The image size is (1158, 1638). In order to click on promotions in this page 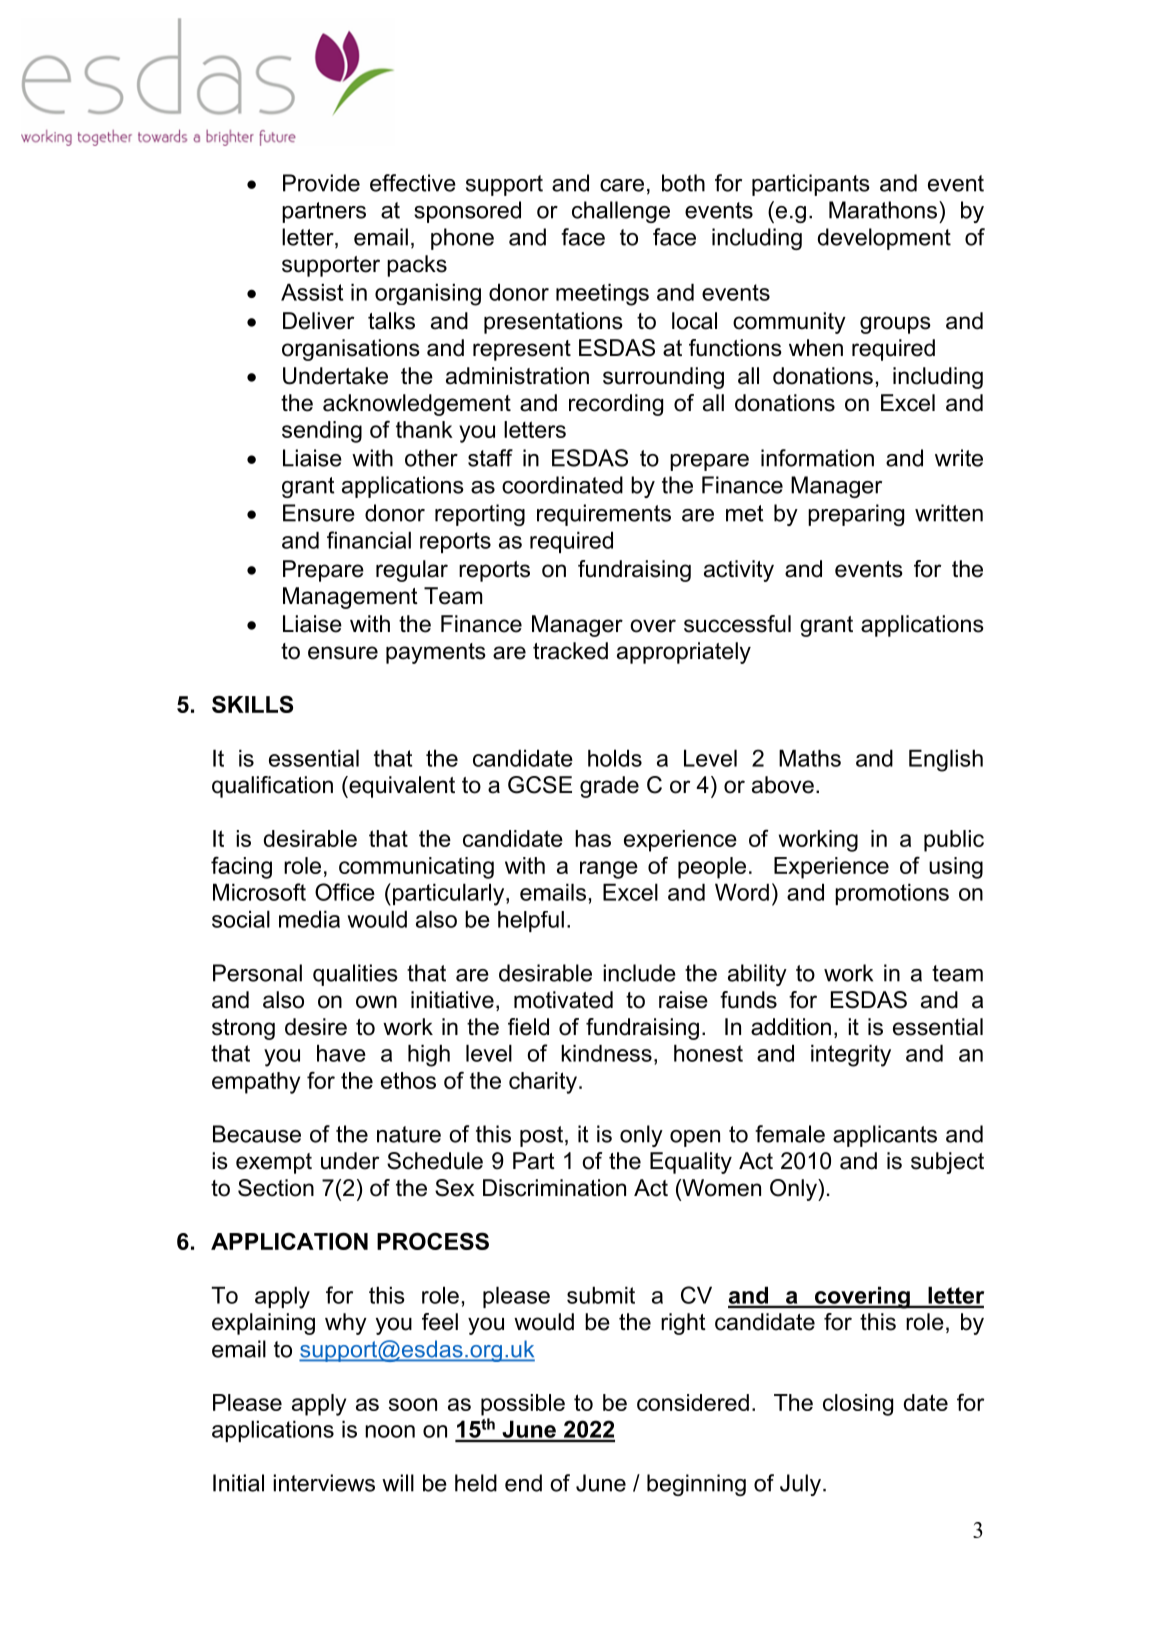, I will do `click(892, 894)`.
